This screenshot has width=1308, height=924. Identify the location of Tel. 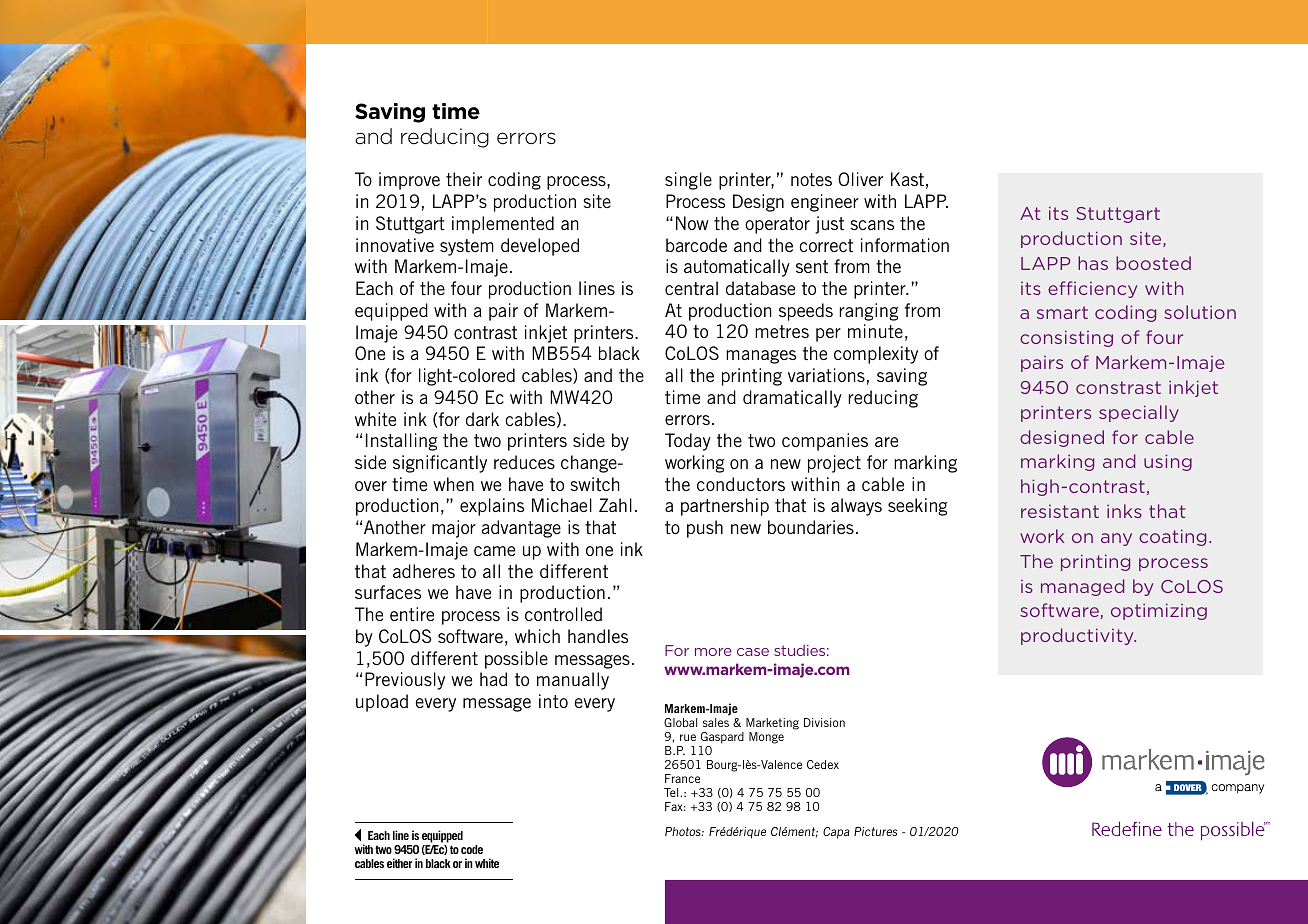
(672, 792).
